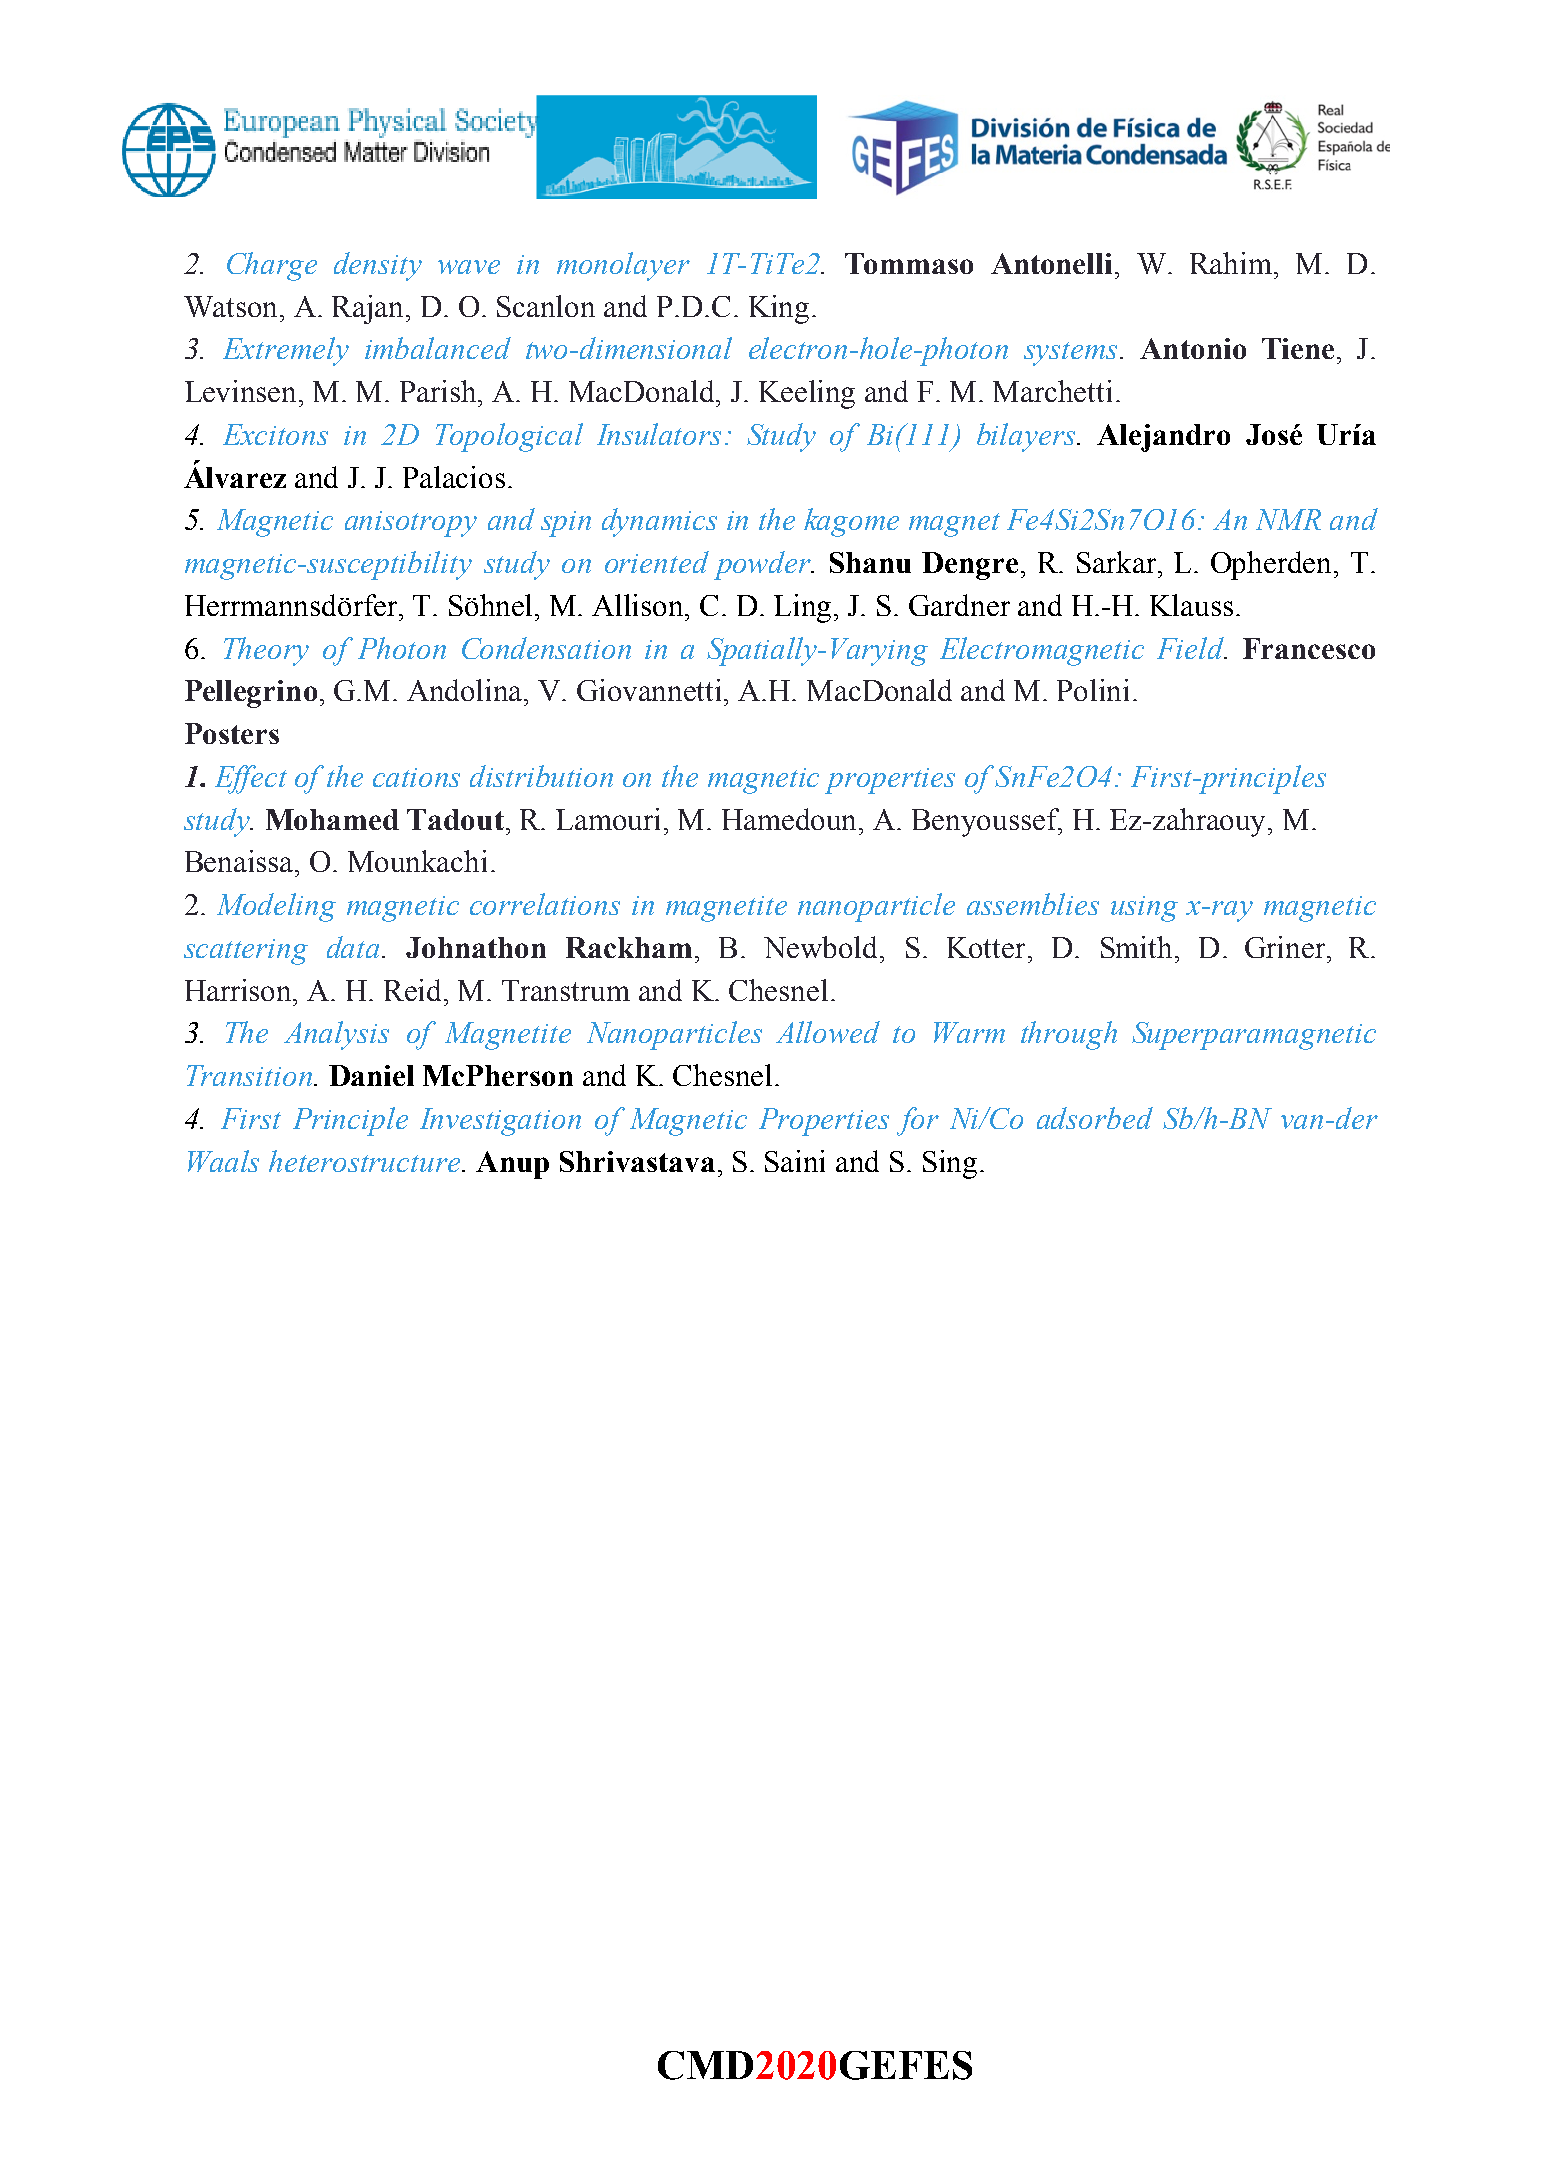  What do you see at coordinates (795, 1161) in the screenshot?
I see `Saini` at bounding box center [795, 1161].
